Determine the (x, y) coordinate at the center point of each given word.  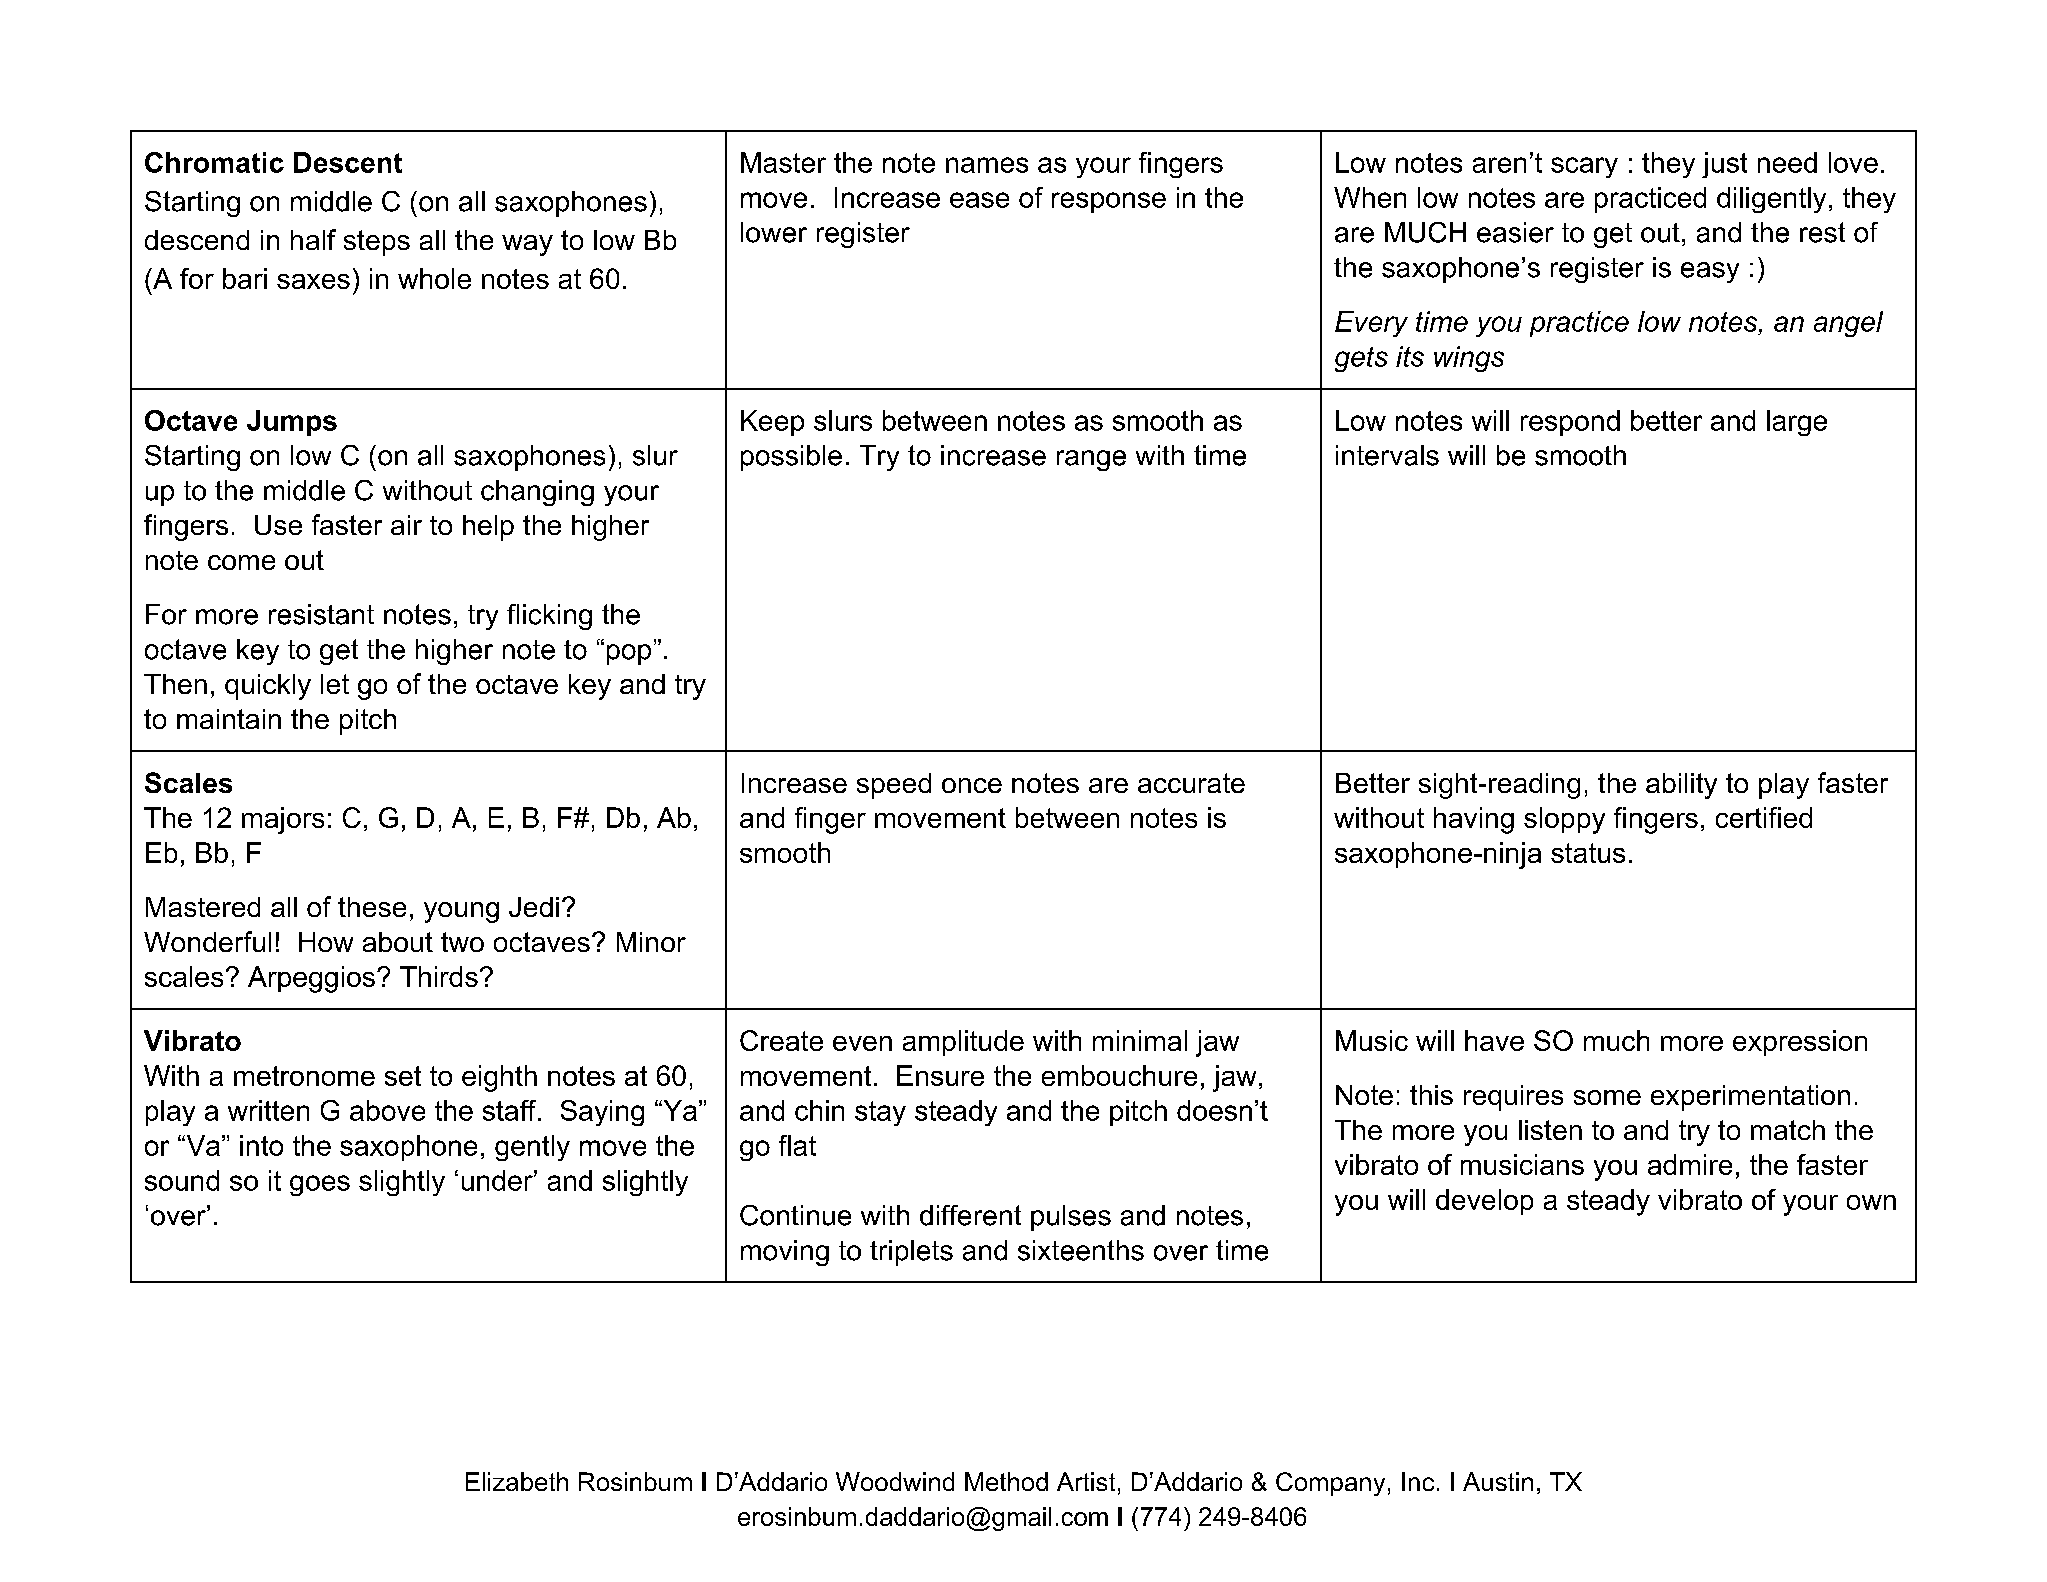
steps (377, 243)
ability (1681, 786)
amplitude (963, 1043)
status (1588, 853)
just (1724, 165)
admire (1690, 1164)
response (1109, 202)
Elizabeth (517, 1481)
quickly (268, 687)
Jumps (292, 423)
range (1091, 460)
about (398, 942)
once (972, 785)
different (970, 1215)
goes (320, 1185)
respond (1570, 423)
